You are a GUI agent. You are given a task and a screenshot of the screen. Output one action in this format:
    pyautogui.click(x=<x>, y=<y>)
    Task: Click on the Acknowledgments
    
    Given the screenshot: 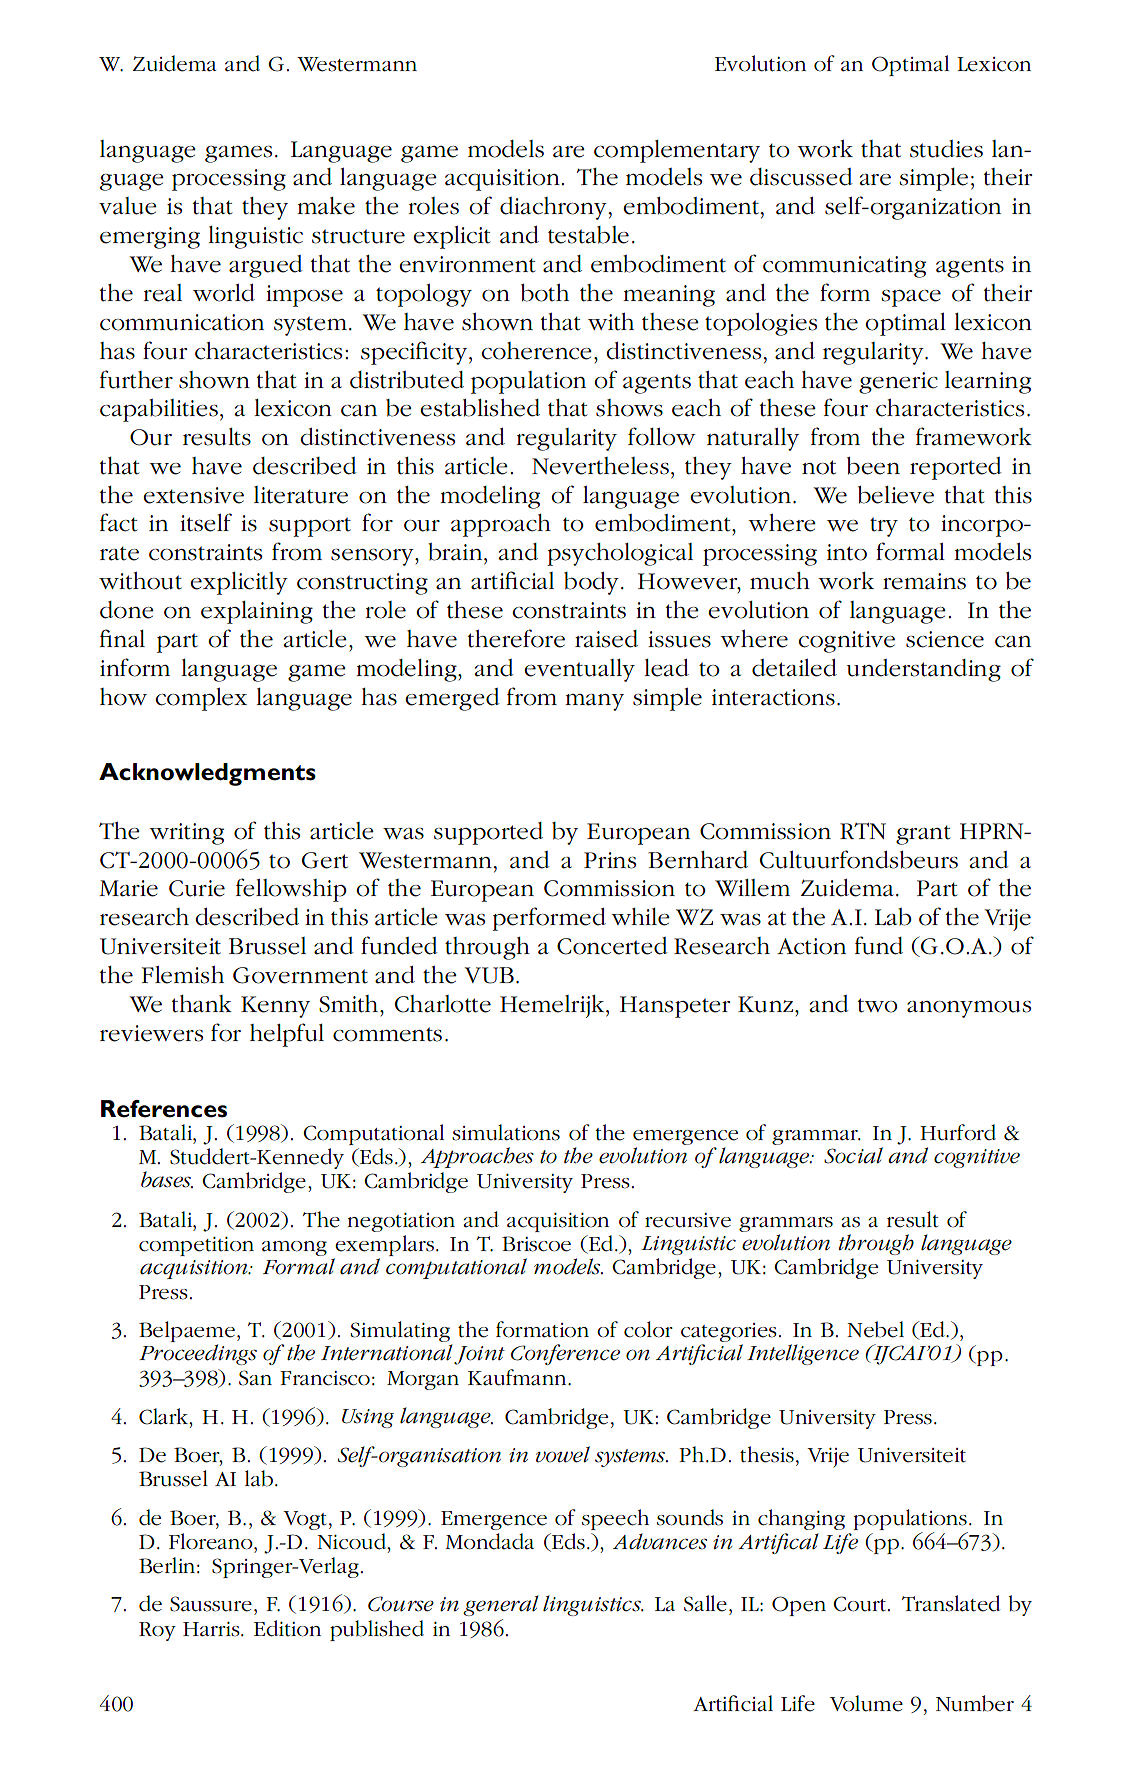 What is the action you would take?
    pyautogui.click(x=207, y=774)
